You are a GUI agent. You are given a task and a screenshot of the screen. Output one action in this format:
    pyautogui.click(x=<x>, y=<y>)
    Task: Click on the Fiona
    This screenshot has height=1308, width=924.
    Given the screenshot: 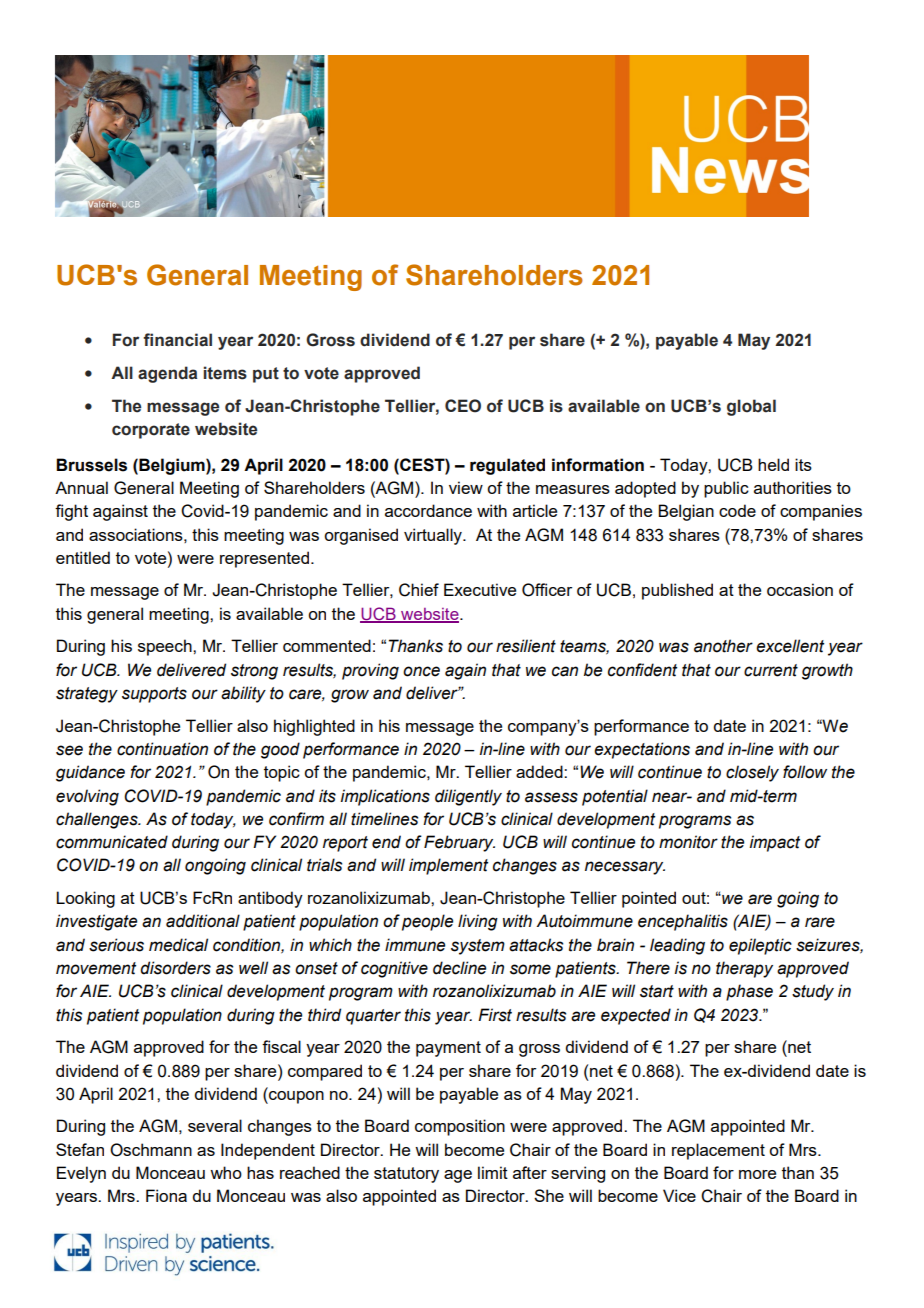 What is the action you would take?
    pyautogui.click(x=166, y=1195)
